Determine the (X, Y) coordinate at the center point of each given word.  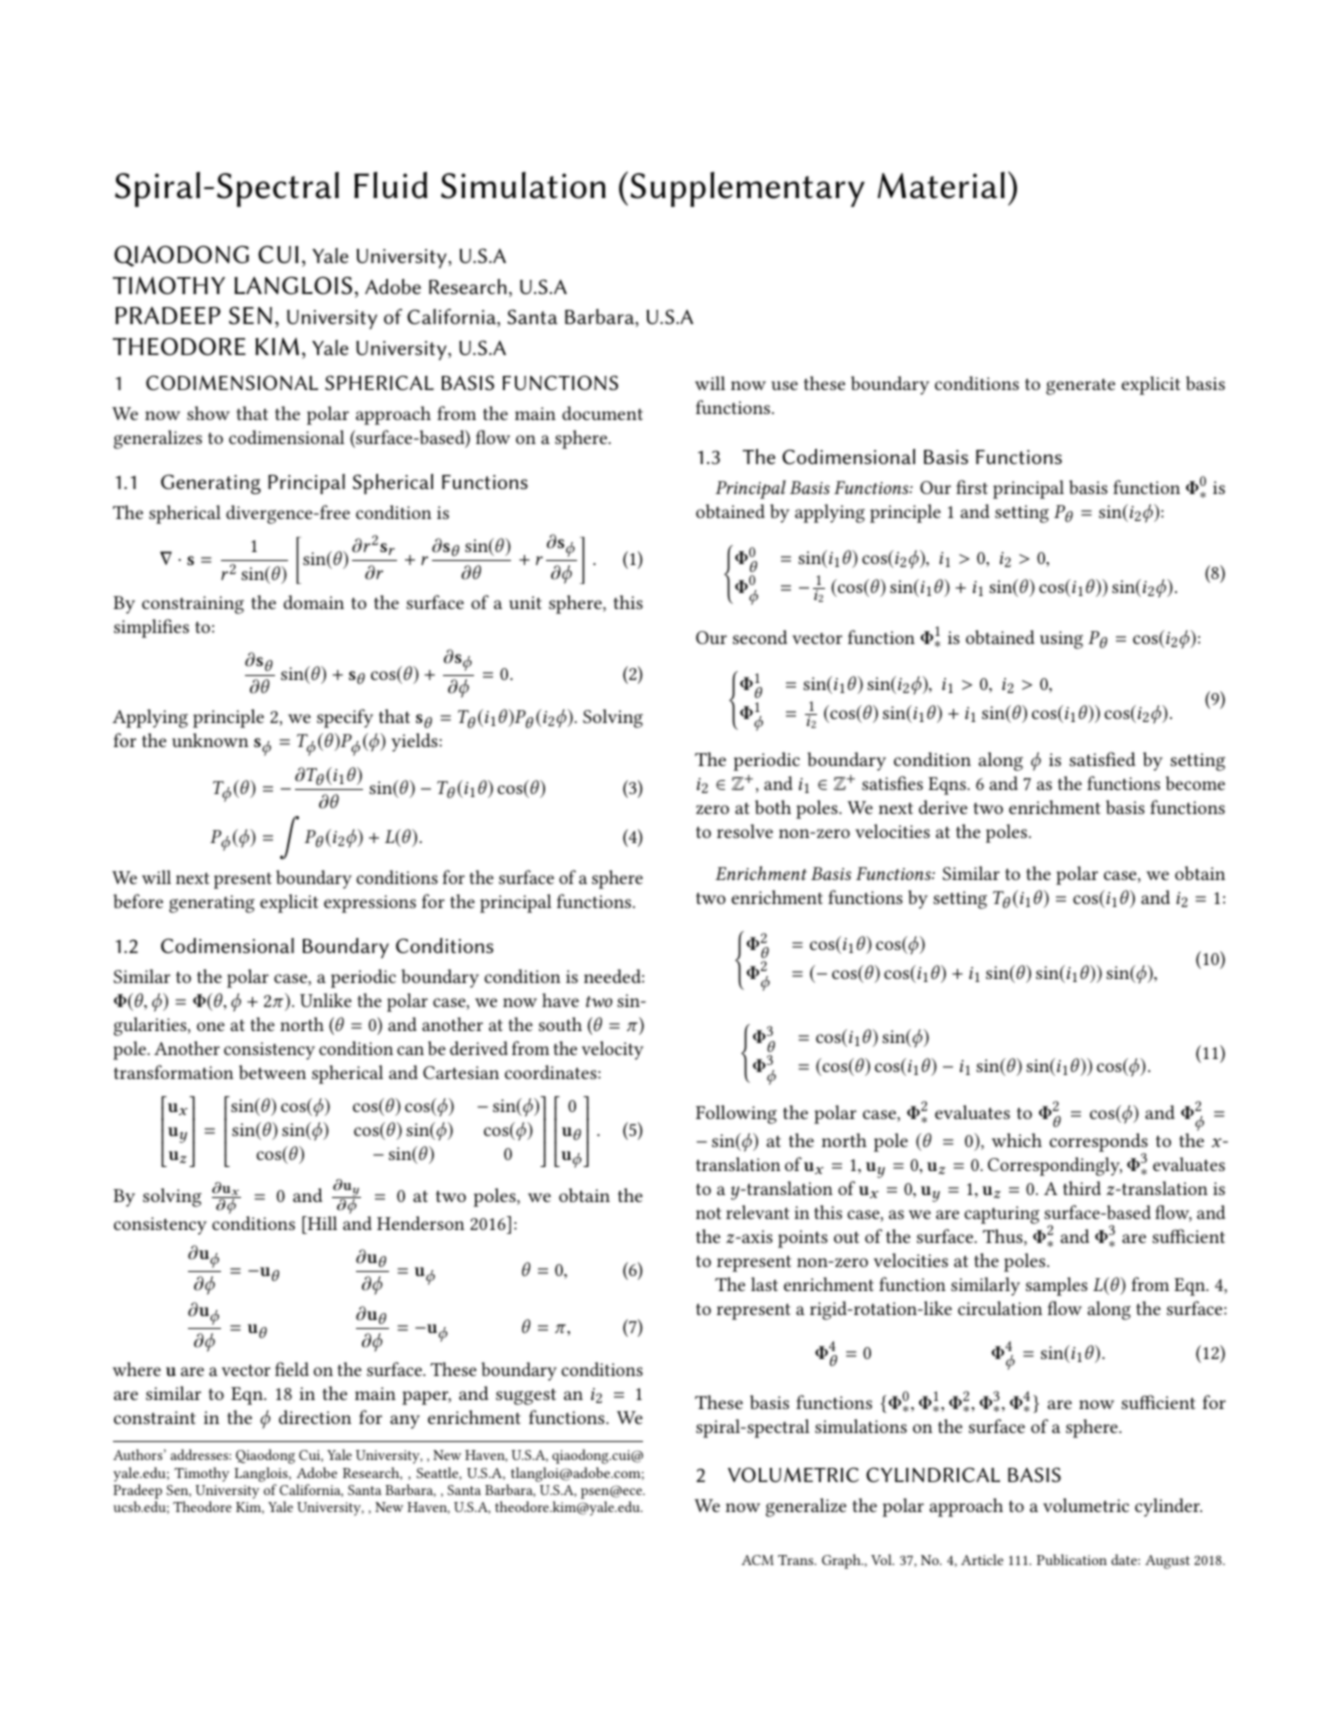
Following (736, 1114)
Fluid (390, 185)
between (272, 1072)
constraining (193, 605)
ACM (757, 1560)
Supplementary (747, 189)
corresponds (1099, 1143)
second (760, 637)
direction (315, 1417)
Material (941, 185)
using (1061, 640)
